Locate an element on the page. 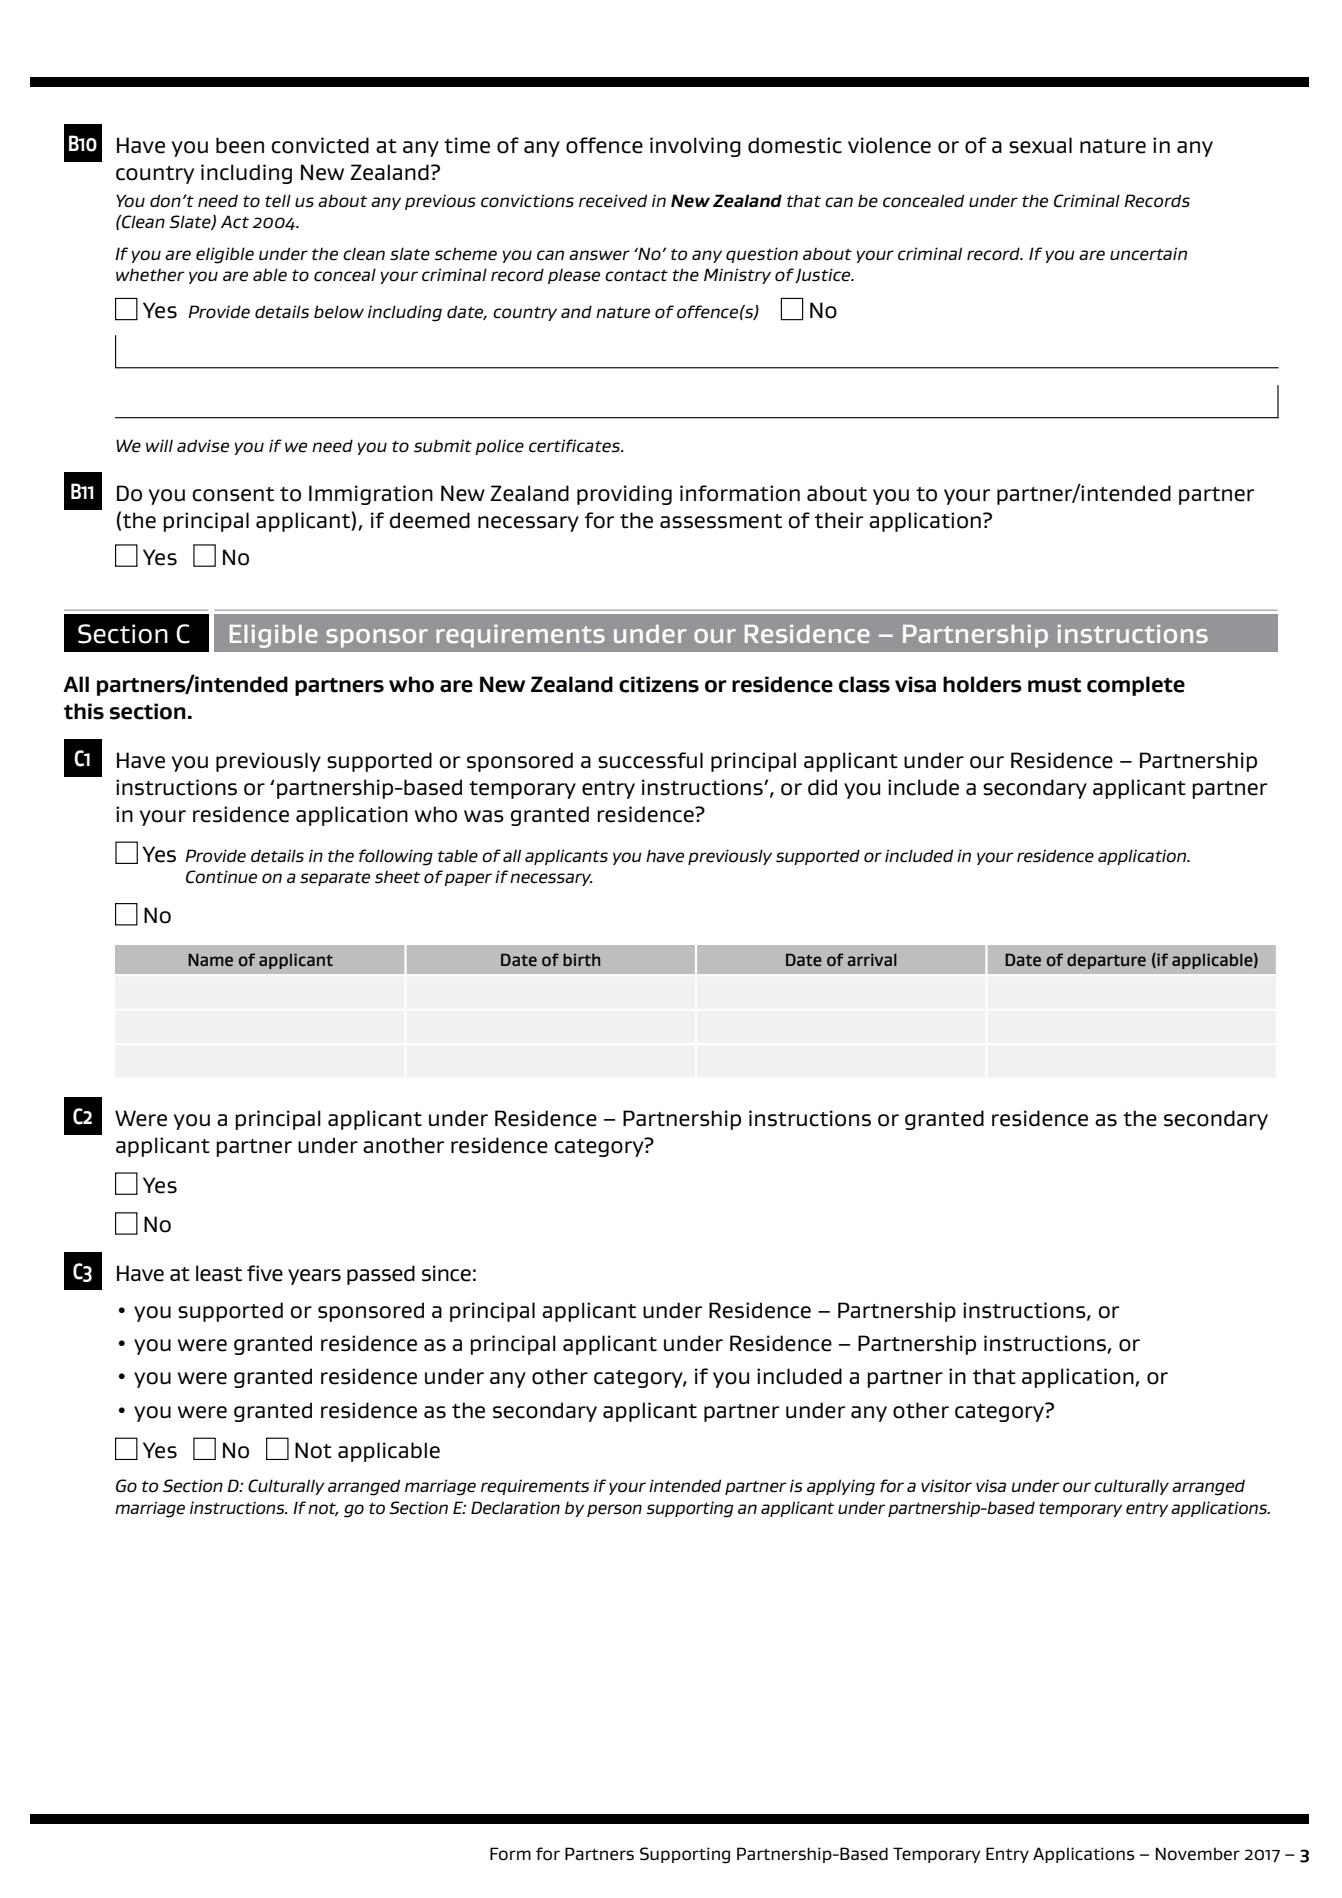 This page has width=1342, height=1898. Continue is located at coordinates (221, 877).
